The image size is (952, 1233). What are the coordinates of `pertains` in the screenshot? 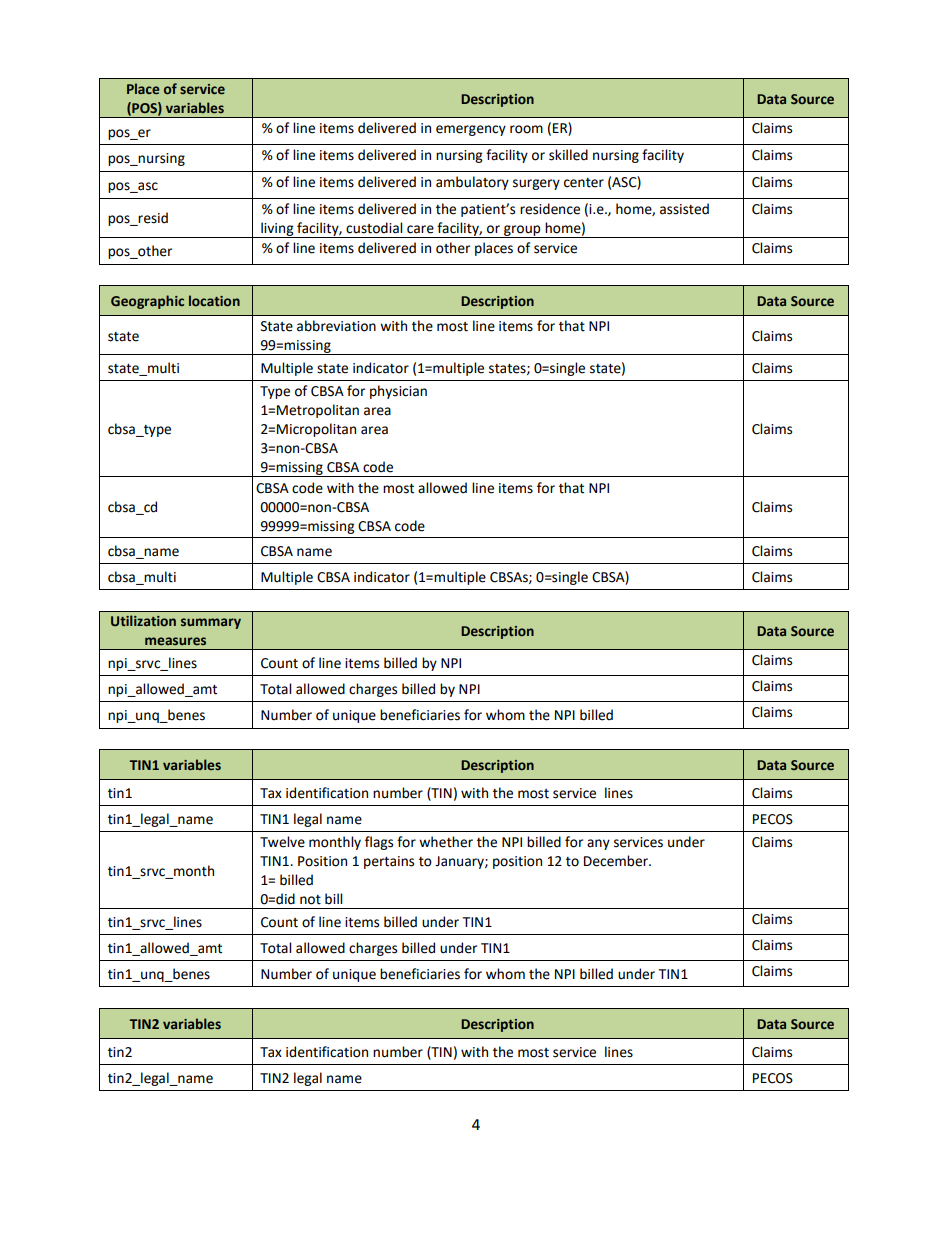 It's located at (389, 862).
